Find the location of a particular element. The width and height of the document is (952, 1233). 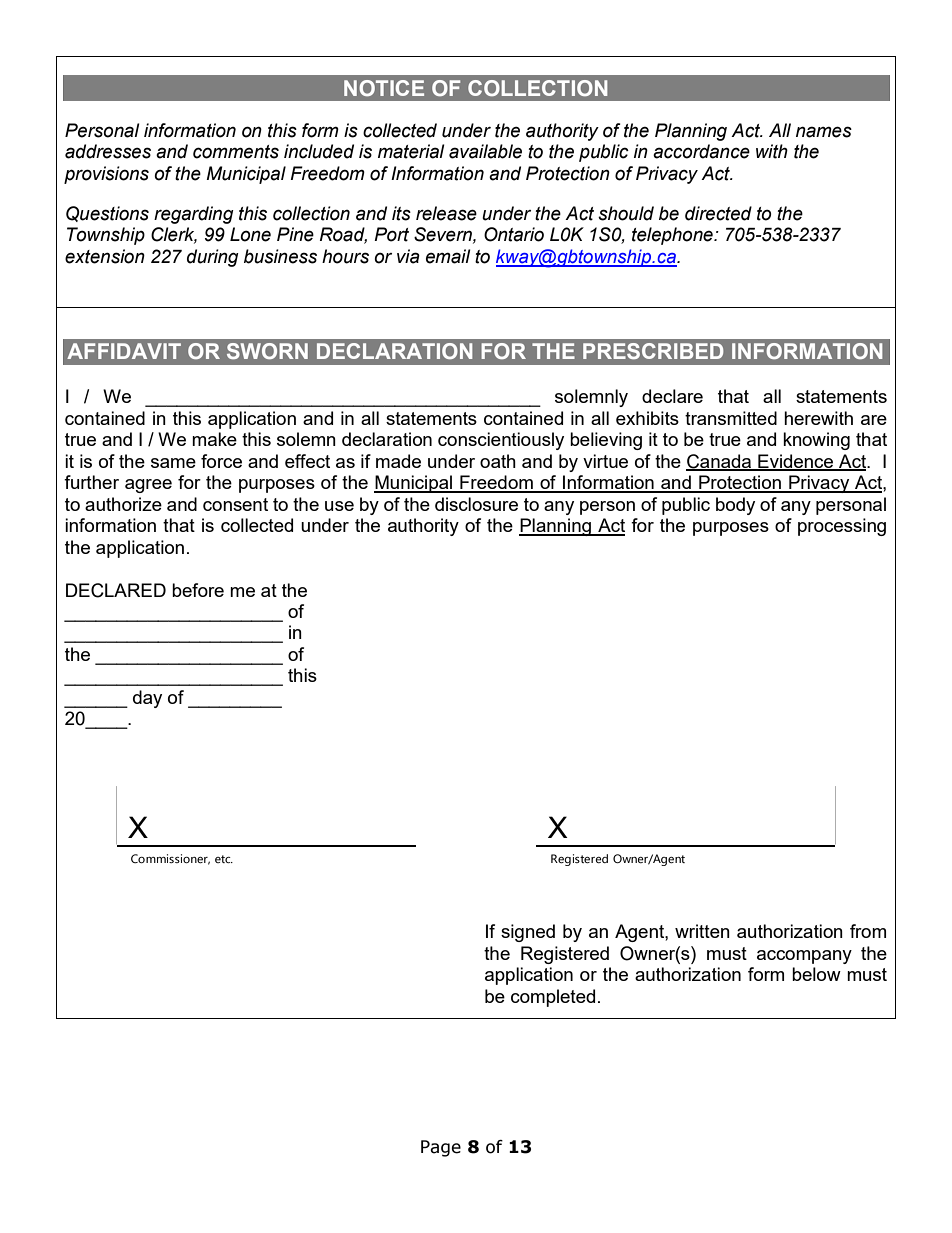

AFFIDAVIT is located at coordinates (124, 351).
